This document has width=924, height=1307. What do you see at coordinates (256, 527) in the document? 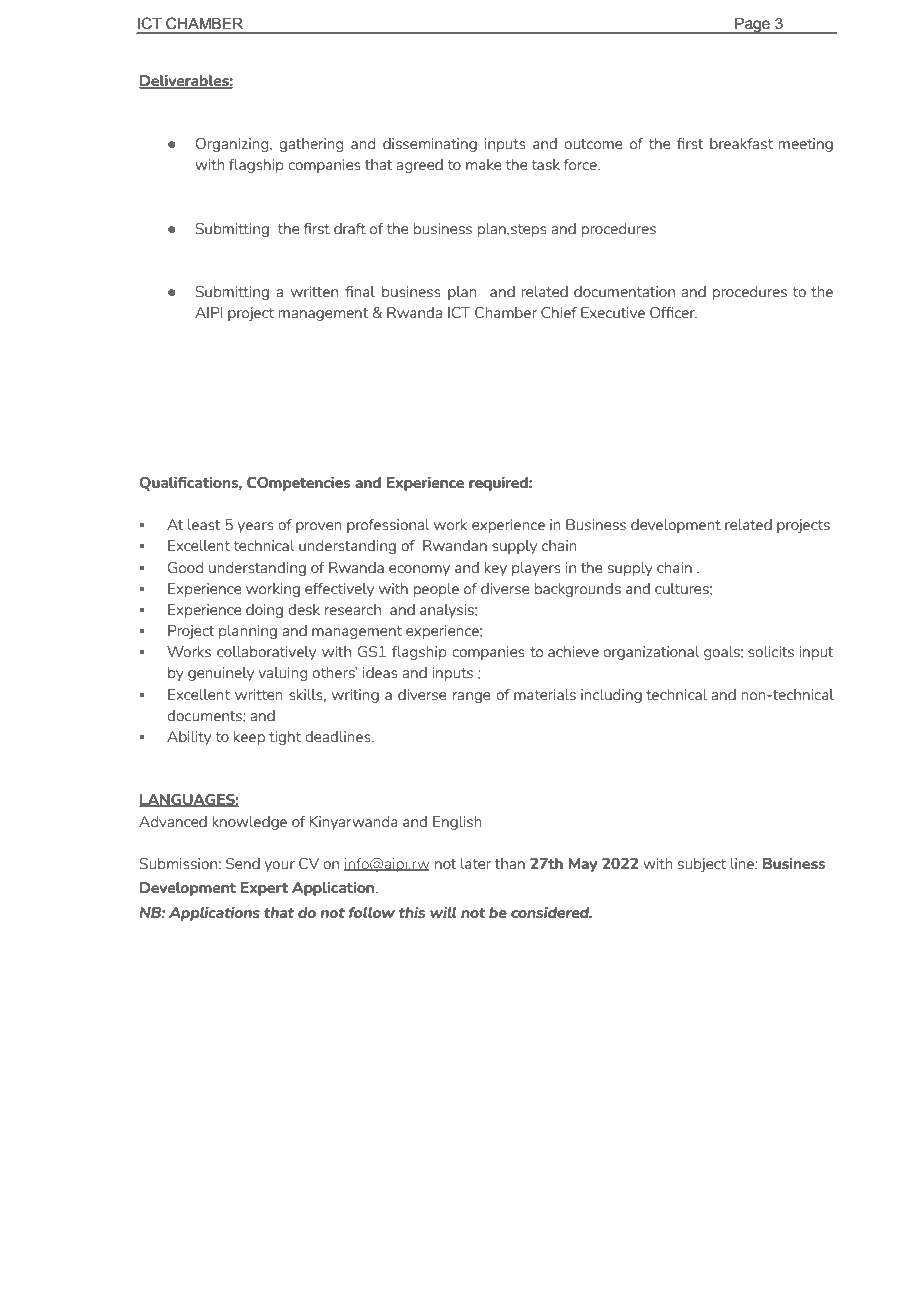
I see `years` at bounding box center [256, 527].
